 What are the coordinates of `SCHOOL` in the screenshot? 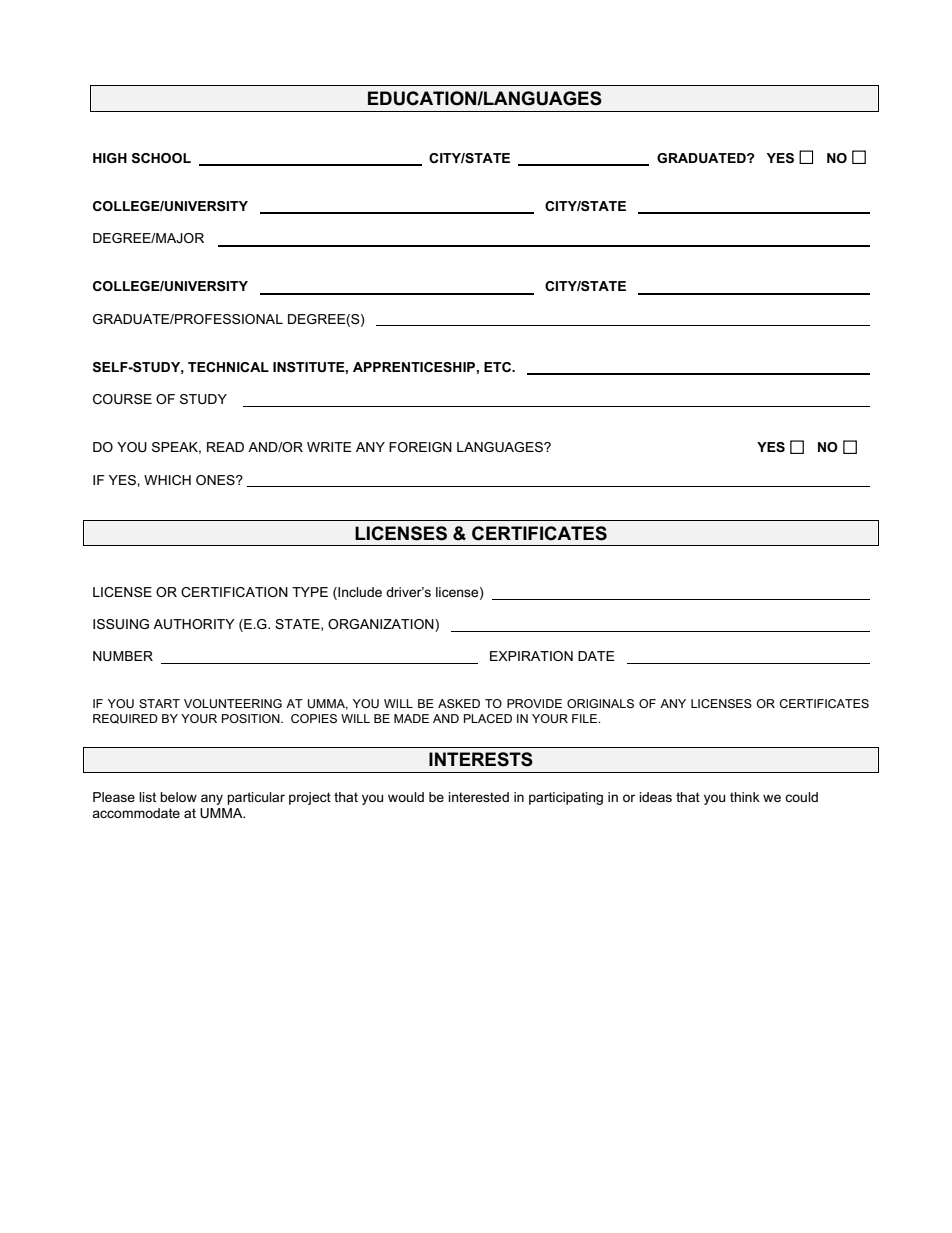 It's located at (161, 158).
